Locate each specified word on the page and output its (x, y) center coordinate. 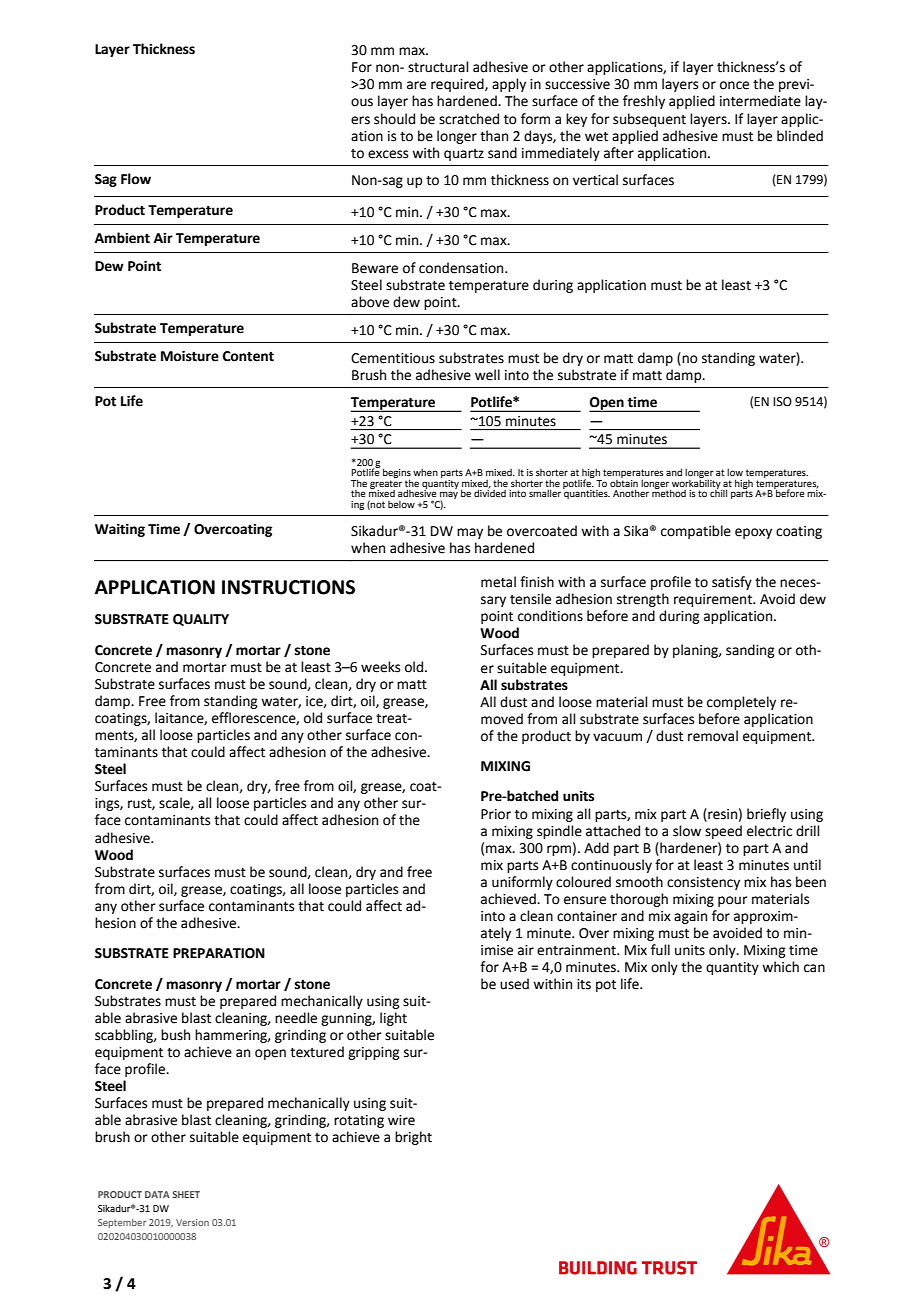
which (780, 967)
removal (713, 736)
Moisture (190, 356)
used (514, 984)
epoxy (753, 533)
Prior (496, 814)
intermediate (760, 101)
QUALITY (201, 620)
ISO (782, 402)
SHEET (186, 1194)
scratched (469, 119)
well (487, 375)
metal (498, 582)
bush (175, 1035)
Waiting (120, 530)
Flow (136, 179)
